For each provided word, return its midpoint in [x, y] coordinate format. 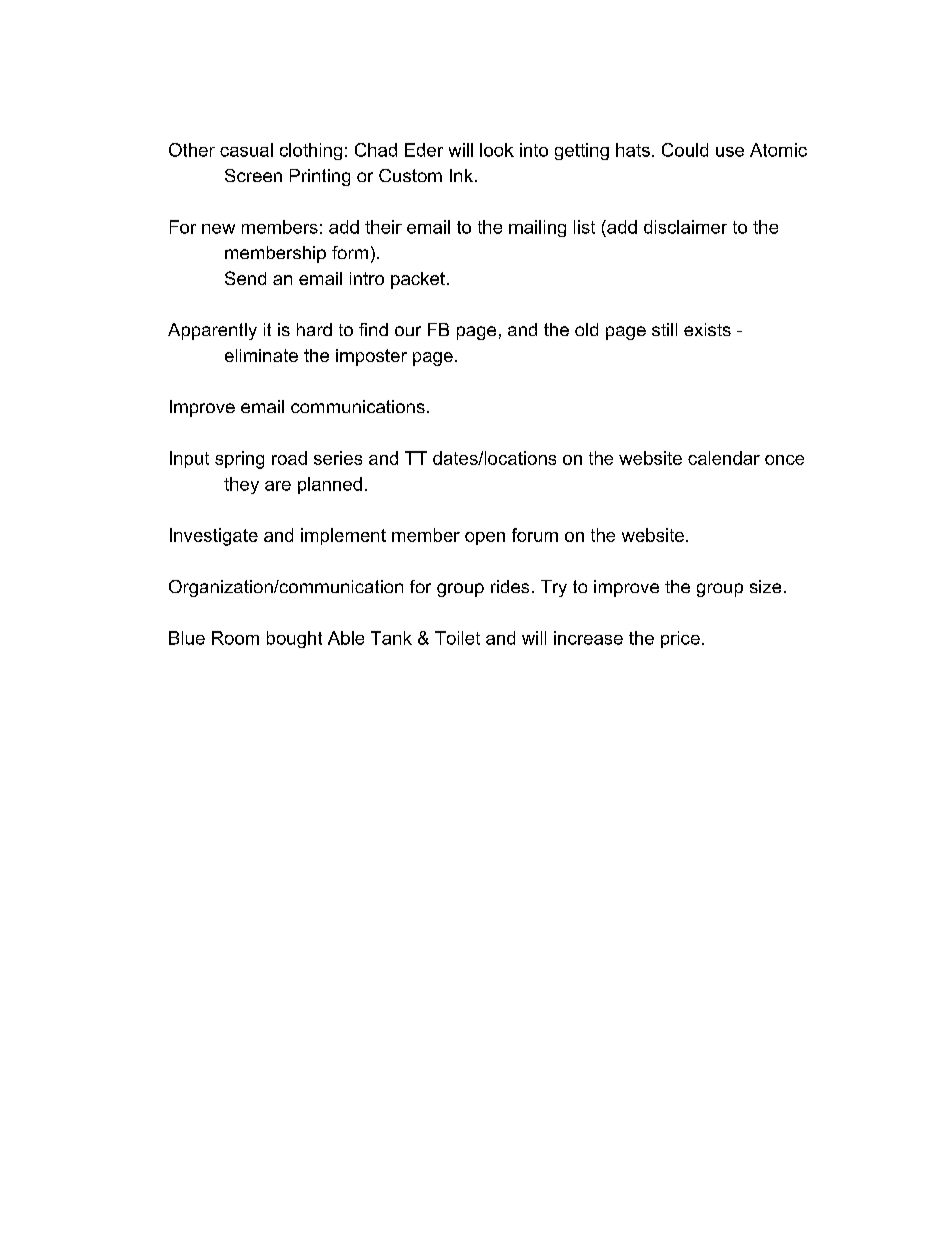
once [784, 460]
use [730, 152]
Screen [253, 175]
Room [235, 638]
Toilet [457, 638]
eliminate [261, 355]
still [664, 329]
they [241, 485]
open [485, 538]
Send [245, 278]
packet [418, 280]
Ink [461, 175]
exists [707, 329]
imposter [371, 357]
